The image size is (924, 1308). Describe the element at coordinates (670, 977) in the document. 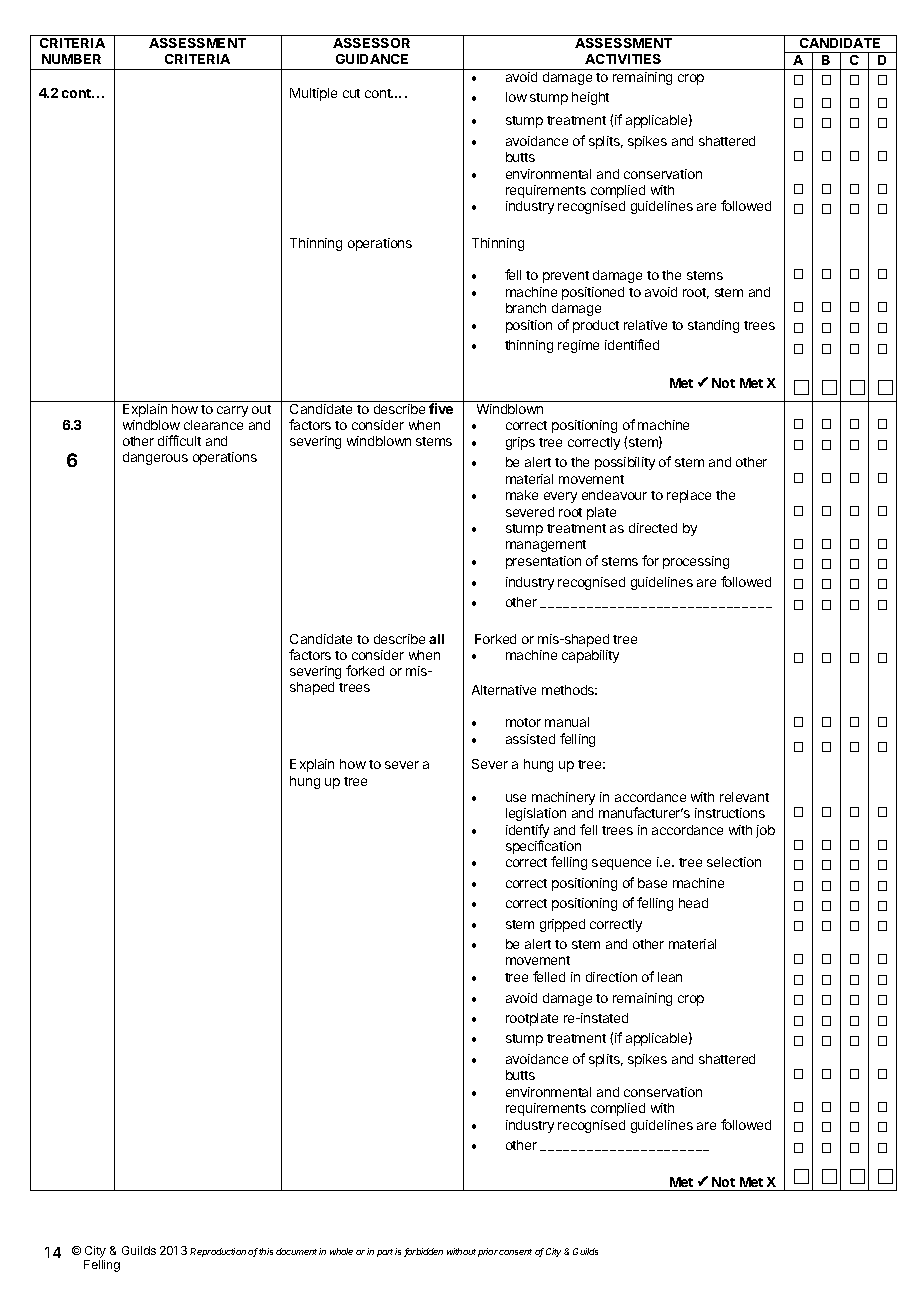

I see `lean` at that location.
